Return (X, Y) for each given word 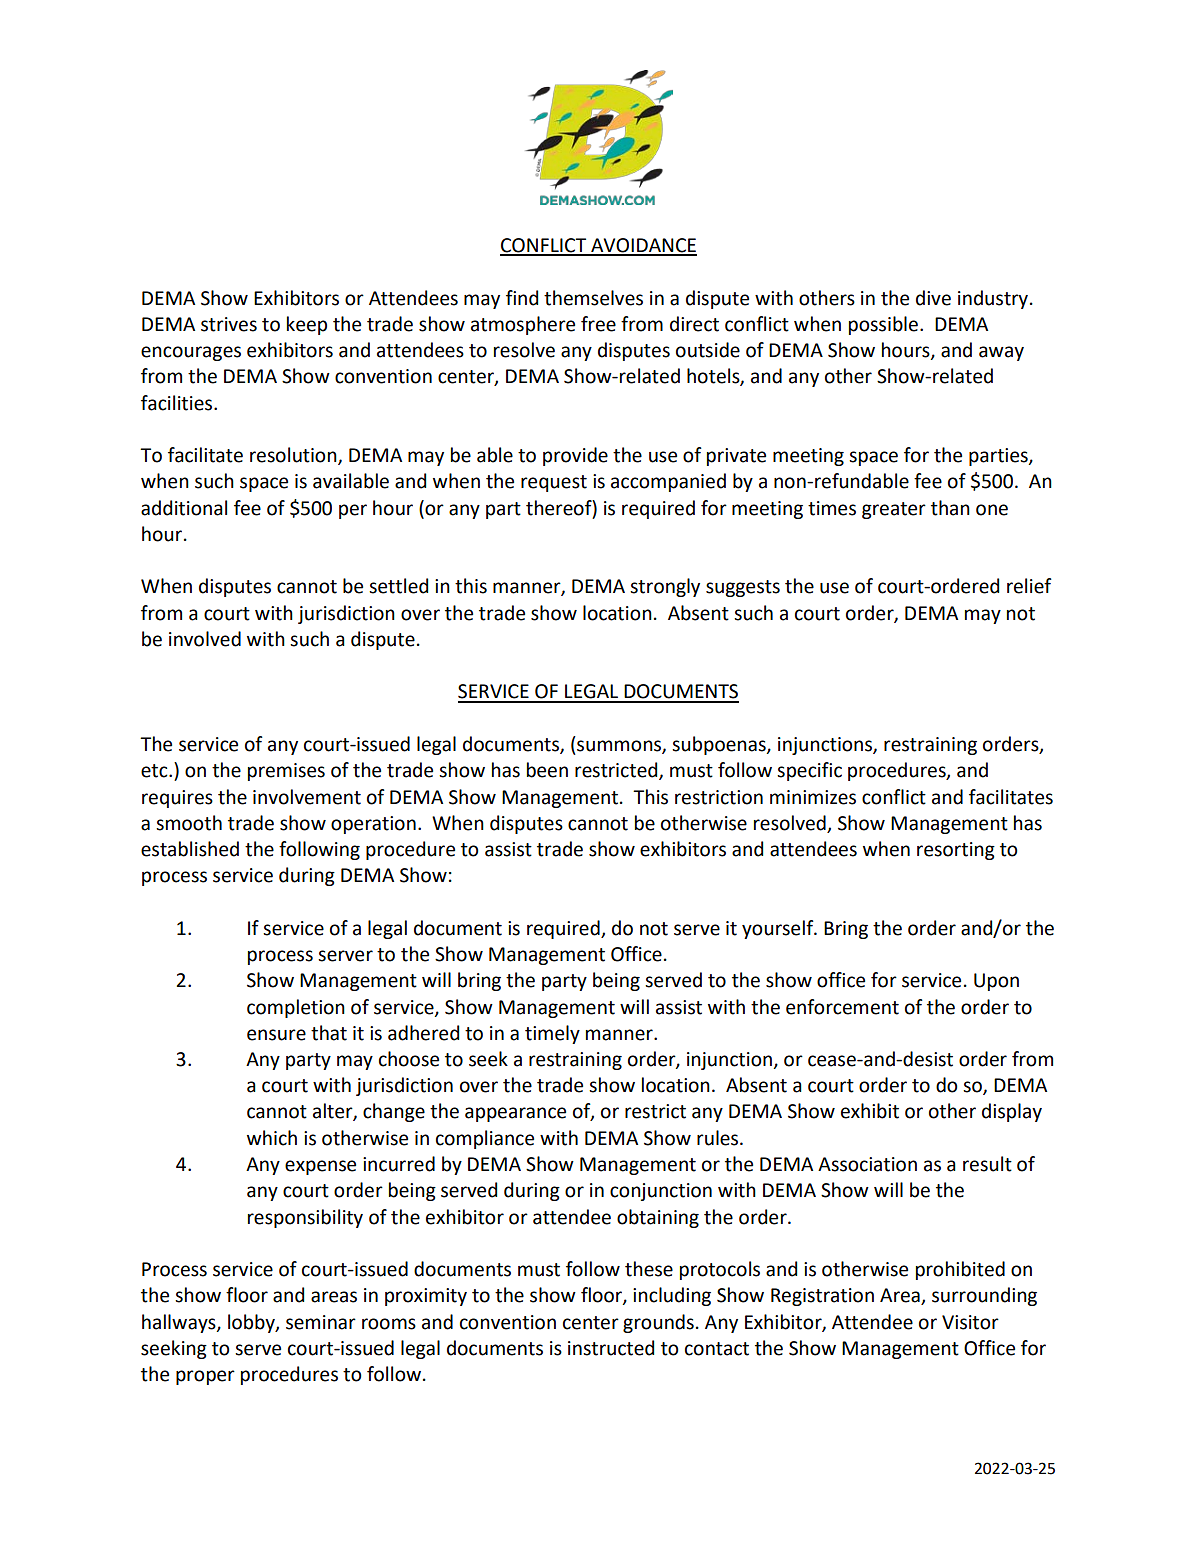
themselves (593, 298)
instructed (611, 1348)
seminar (321, 1322)
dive (933, 298)
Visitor (970, 1322)
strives (229, 324)
